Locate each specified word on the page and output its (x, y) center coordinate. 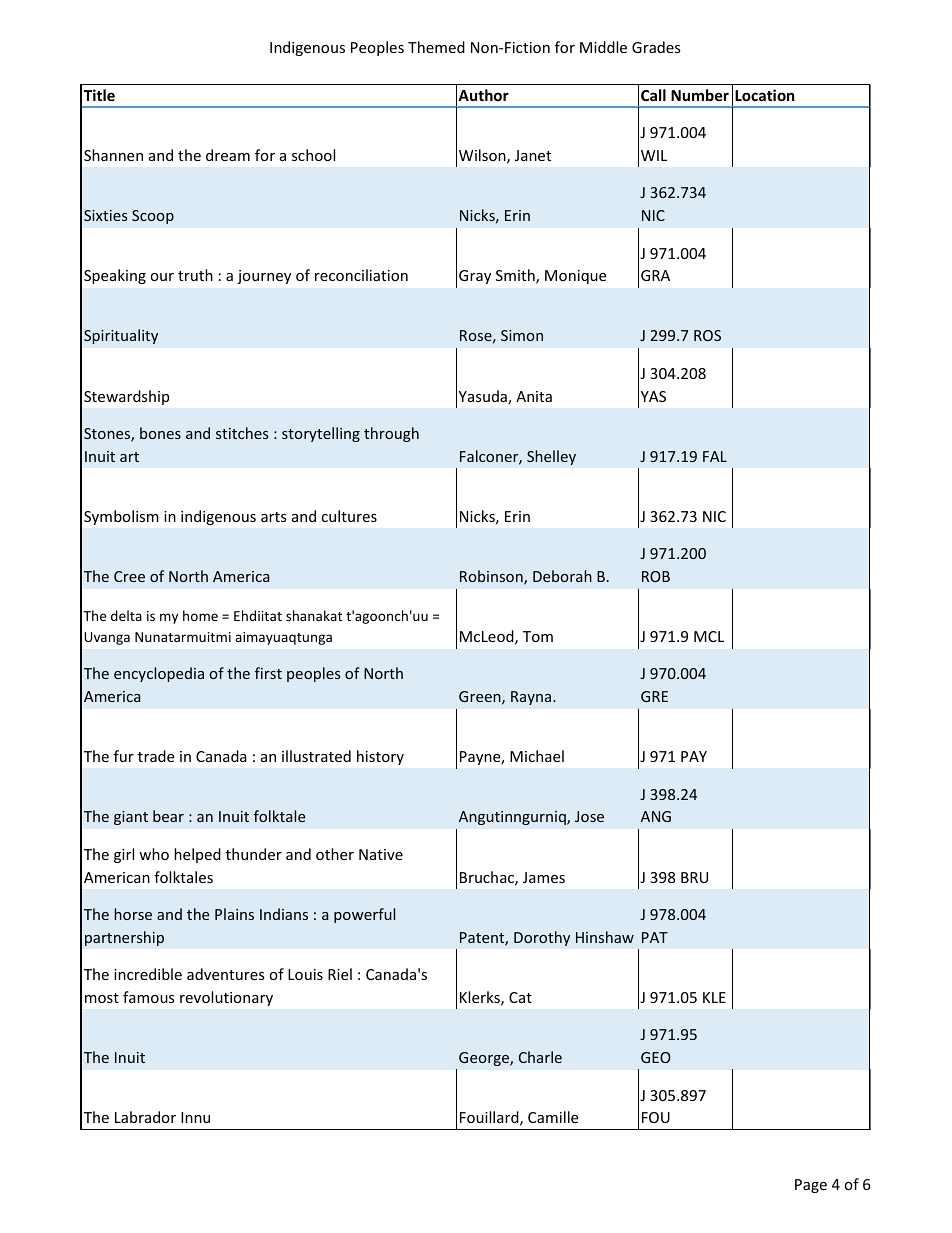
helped (197, 855)
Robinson (492, 577)
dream (228, 155)
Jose (589, 816)
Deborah (562, 576)
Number (700, 95)
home (200, 615)
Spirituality (121, 336)
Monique (575, 277)
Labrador (145, 1117)
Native (381, 854)
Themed (436, 47)
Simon (522, 335)
